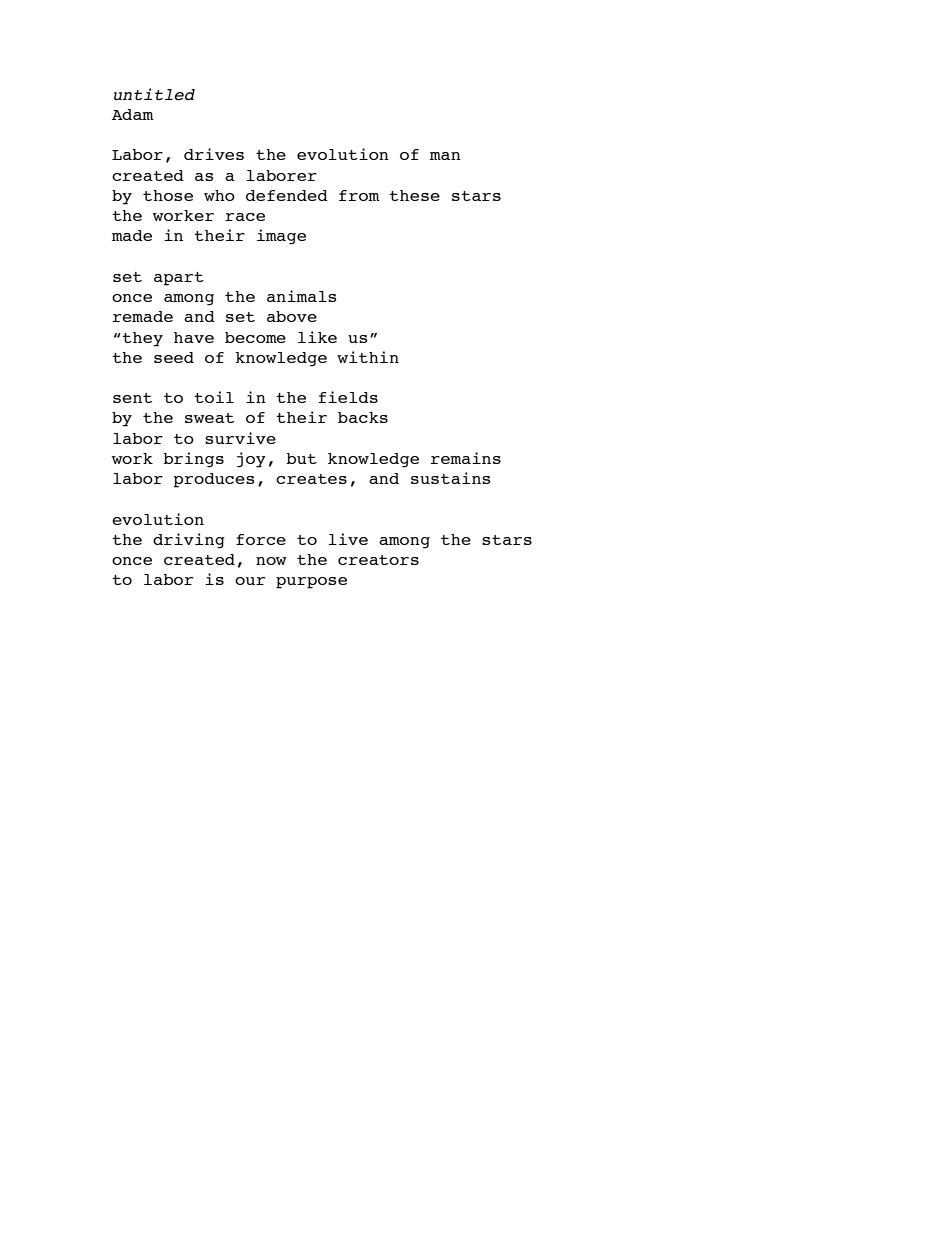  Describe the element at coordinates (189, 541) in the screenshot. I see `driving` at that location.
